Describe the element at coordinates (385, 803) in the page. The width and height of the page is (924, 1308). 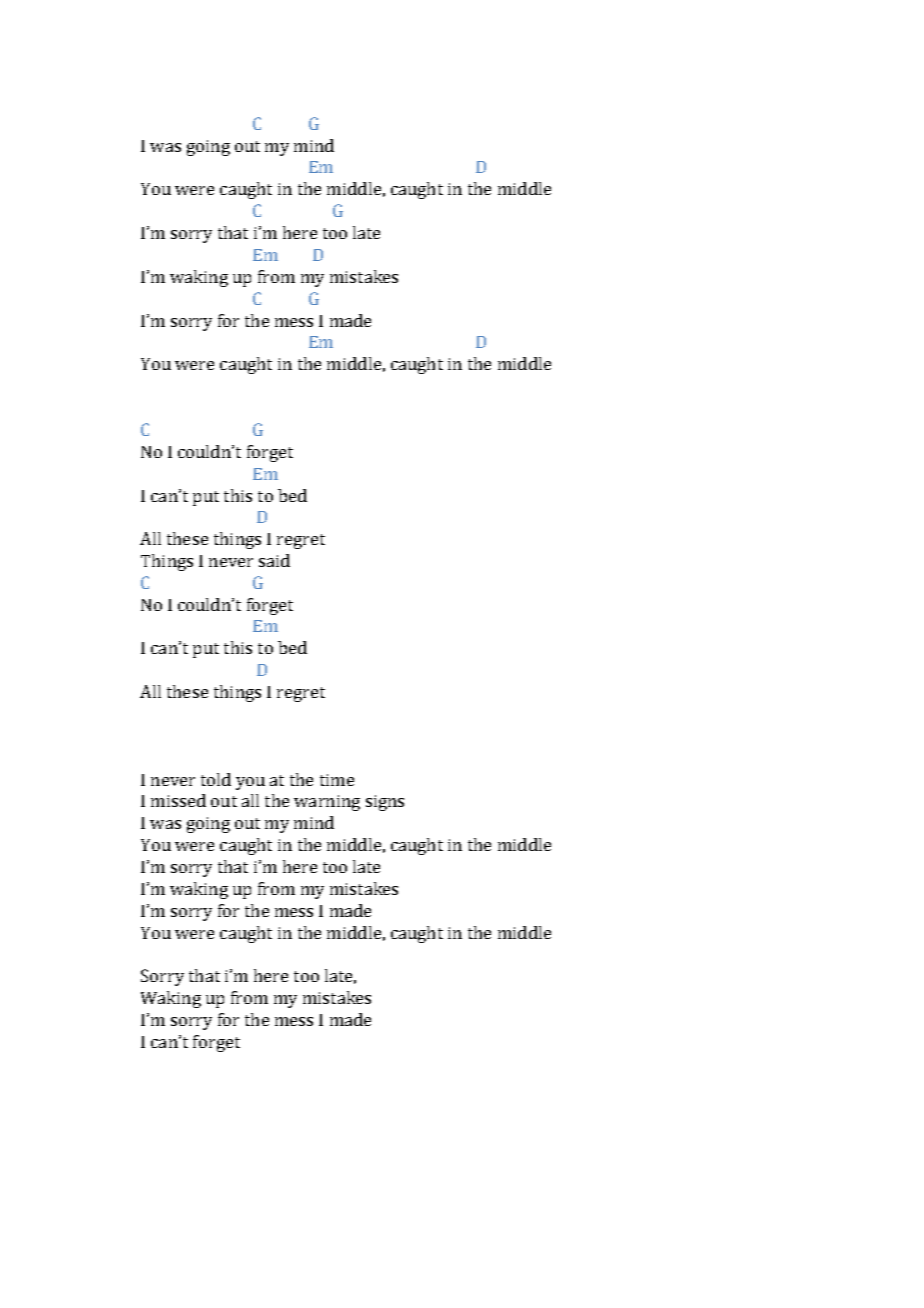
I see `signs` at that location.
